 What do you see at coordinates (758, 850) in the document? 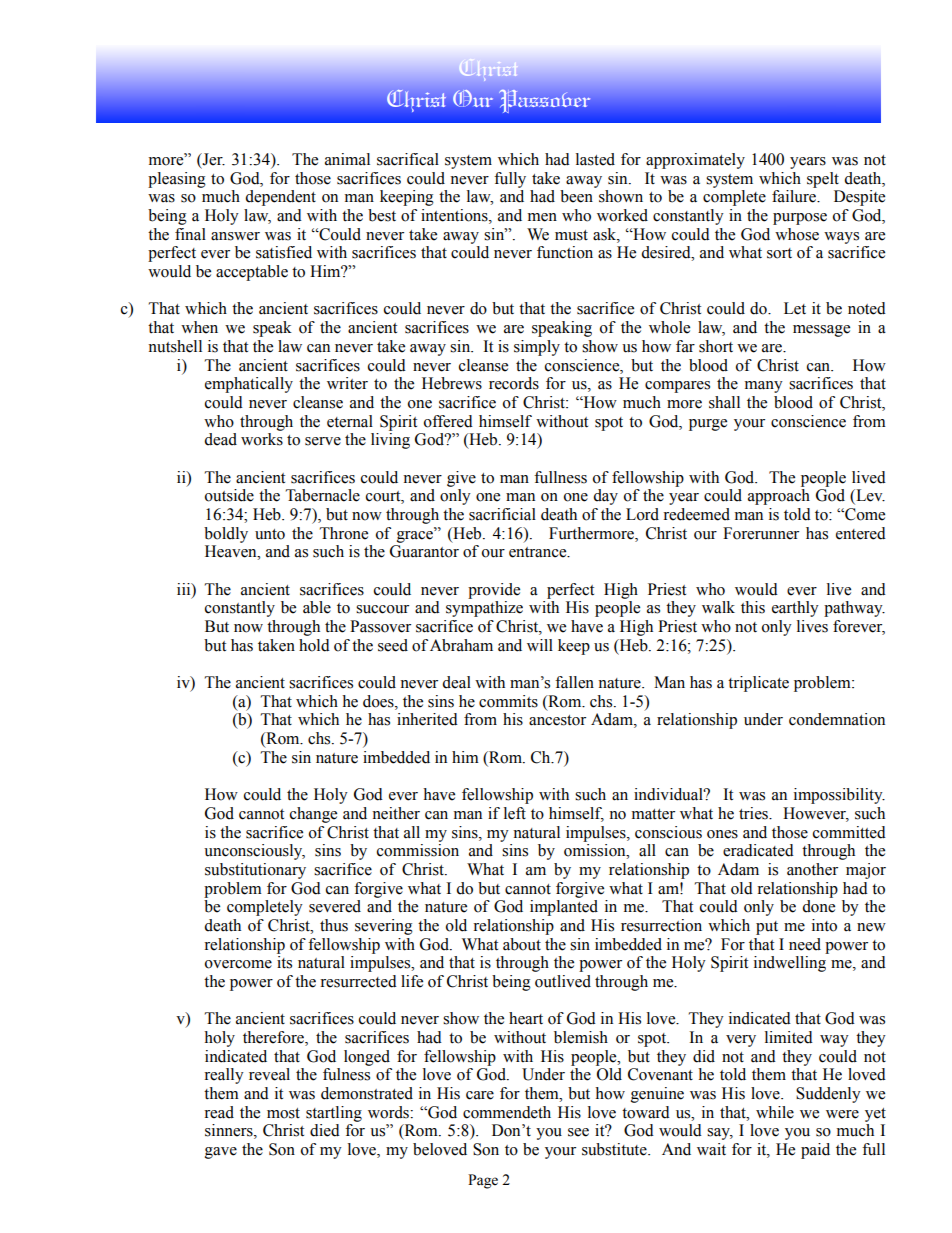
I see `eradicated` at bounding box center [758, 850].
